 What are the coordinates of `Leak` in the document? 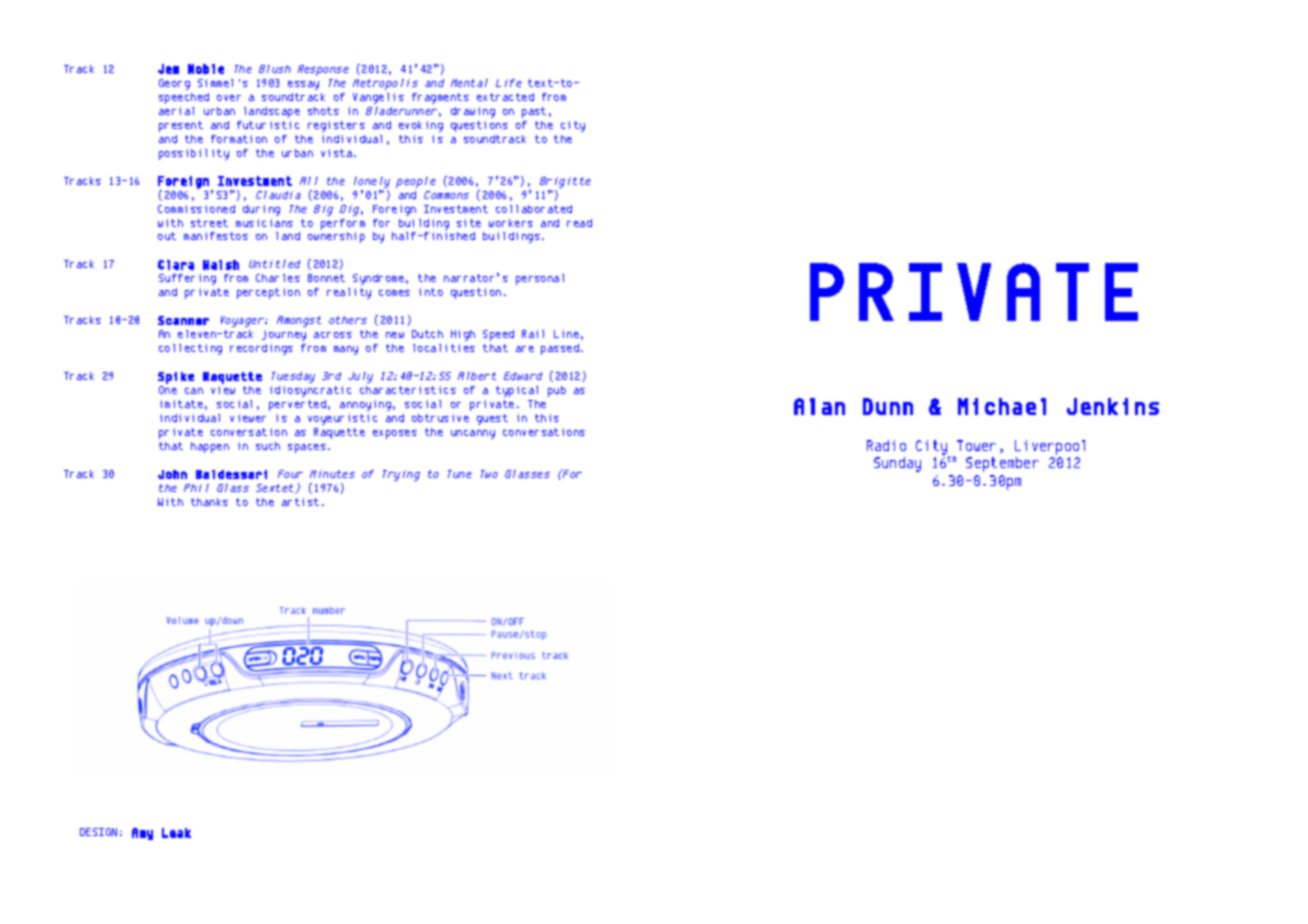 It's located at (176, 833).
